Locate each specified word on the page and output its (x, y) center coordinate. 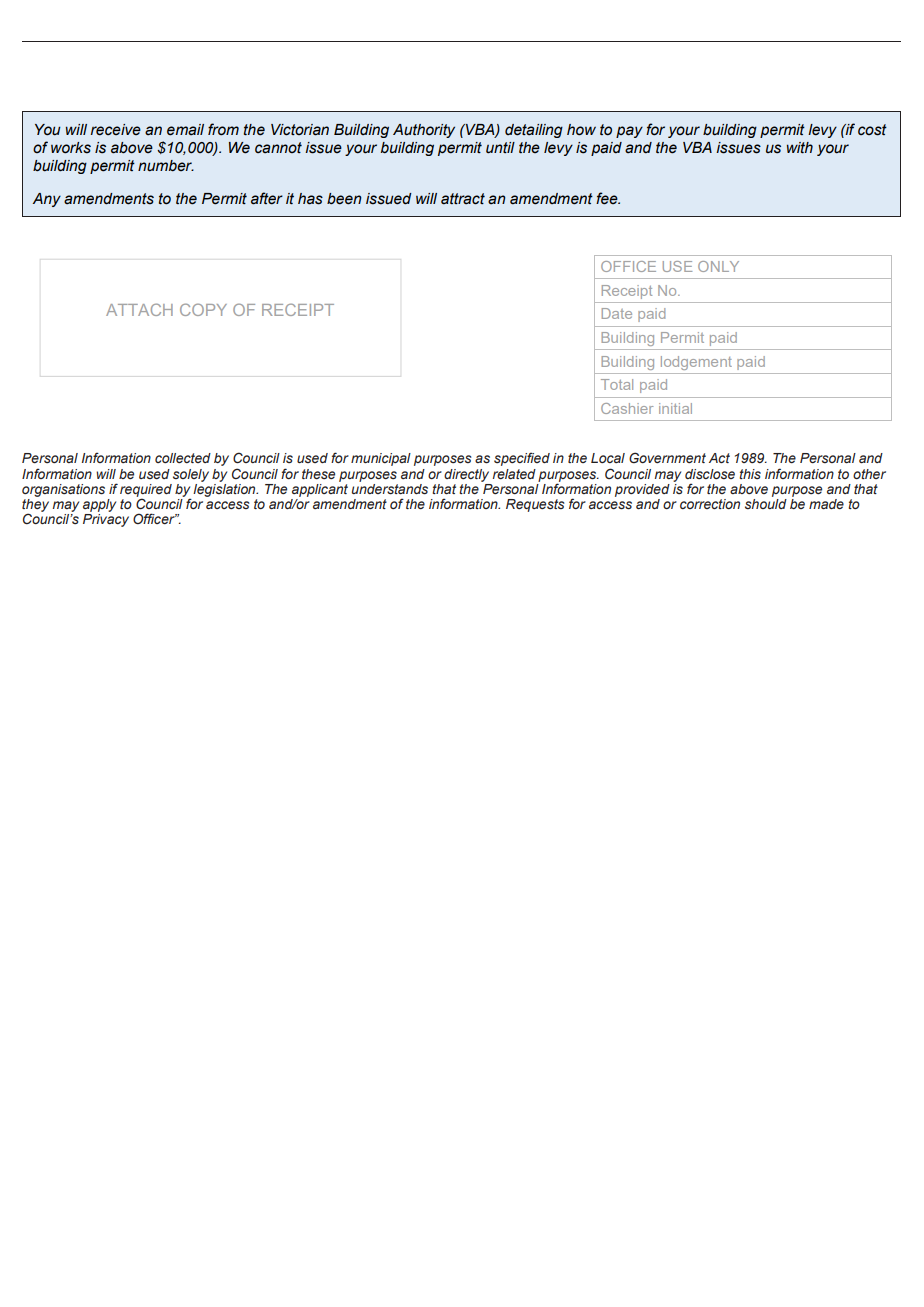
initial (675, 408)
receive (116, 130)
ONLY (718, 266)
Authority (424, 131)
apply (99, 505)
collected (183, 458)
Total (617, 384)
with (800, 148)
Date (617, 313)
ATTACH (139, 309)
